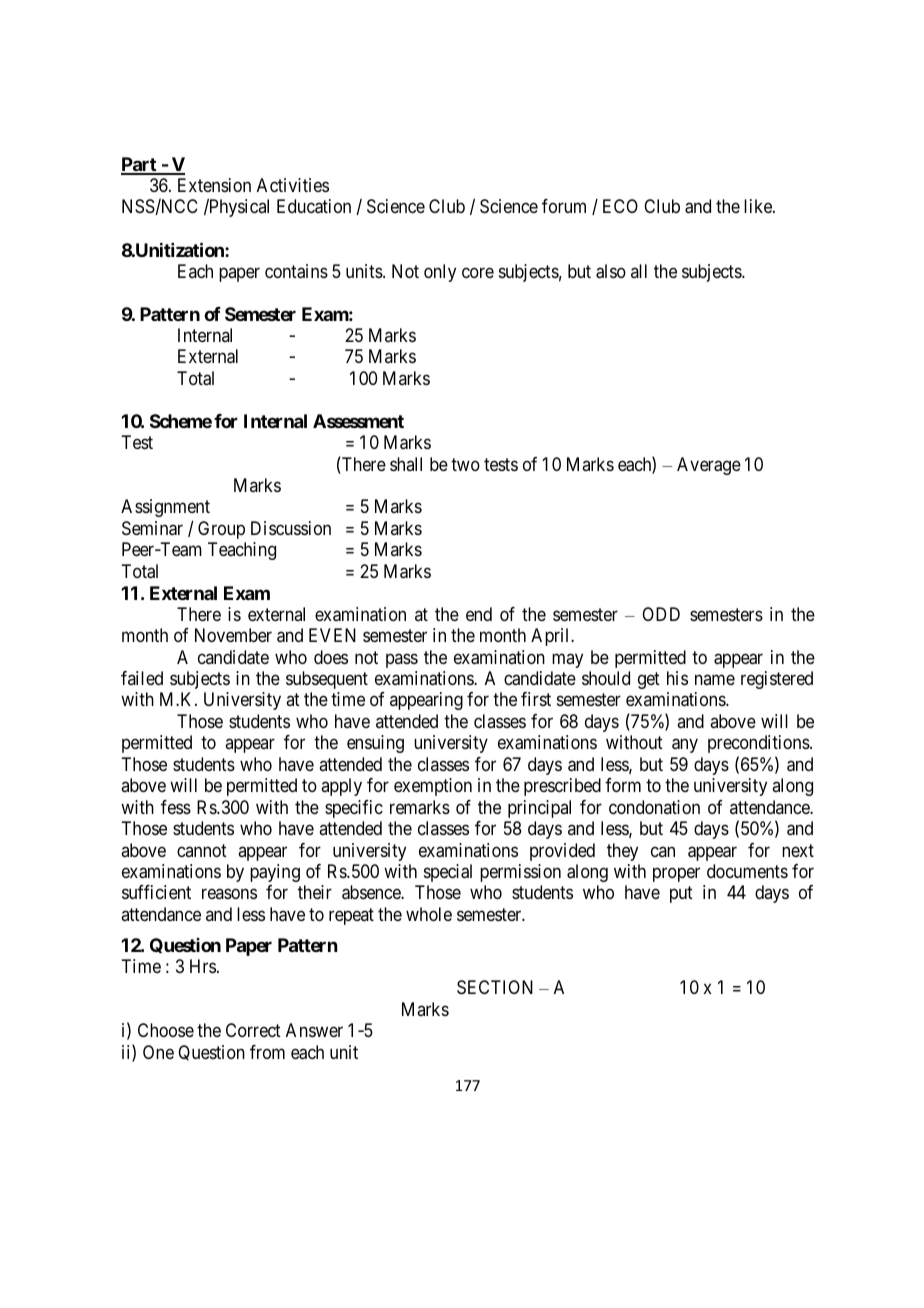 The height and width of the image is (1308, 924). Describe the element at coordinates (709, 466) in the image. I see `Average` at that location.
